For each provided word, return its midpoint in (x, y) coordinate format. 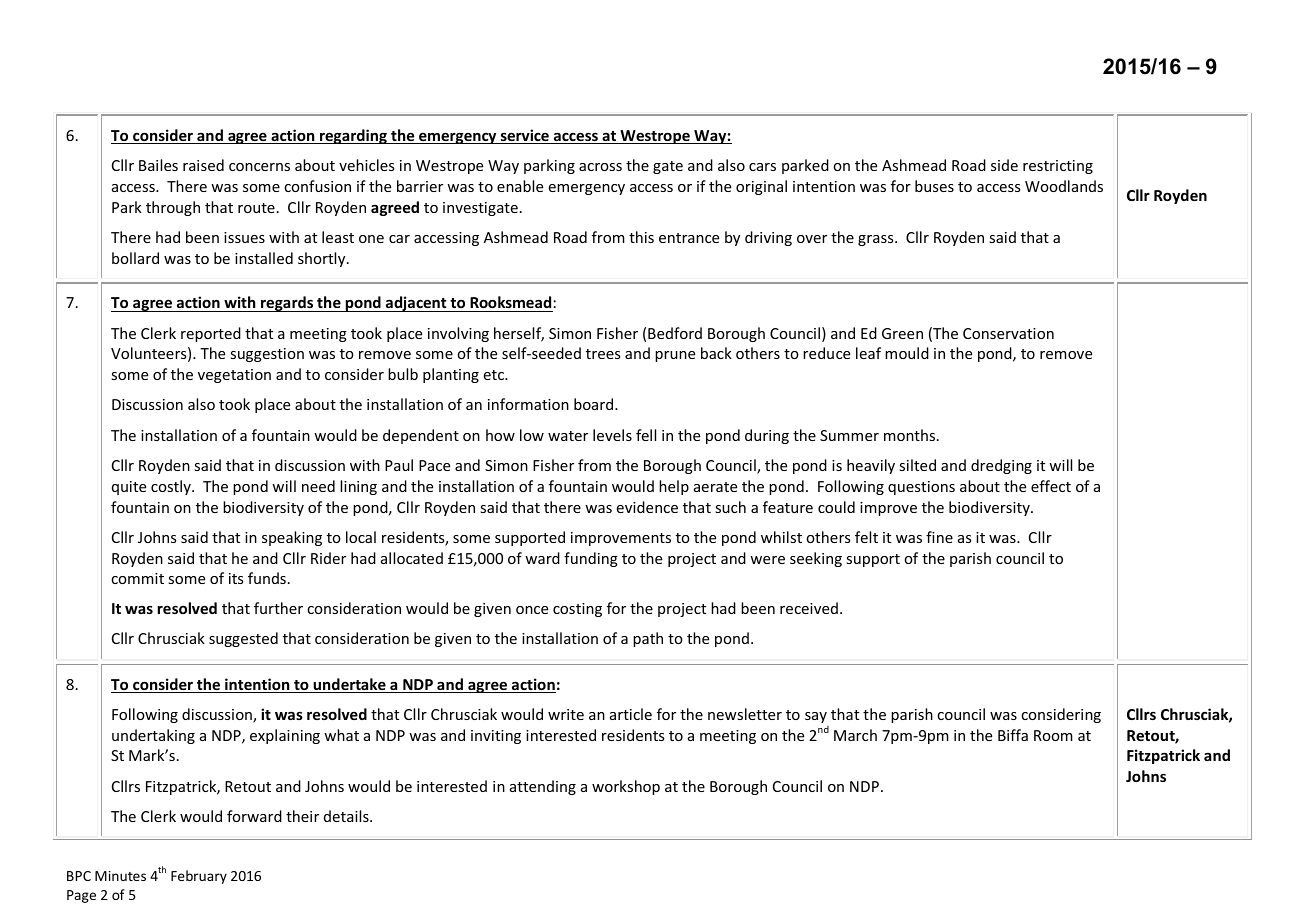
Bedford (675, 333)
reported (211, 334)
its (236, 578)
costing (577, 610)
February (199, 877)
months (911, 435)
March (855, 735)
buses (934, 186)
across (600, 167)
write (566, 714)
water (568, 436)
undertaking (153, 736)
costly (172, 487)
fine (939, 537)
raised (203, 165)
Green (902, 333)
